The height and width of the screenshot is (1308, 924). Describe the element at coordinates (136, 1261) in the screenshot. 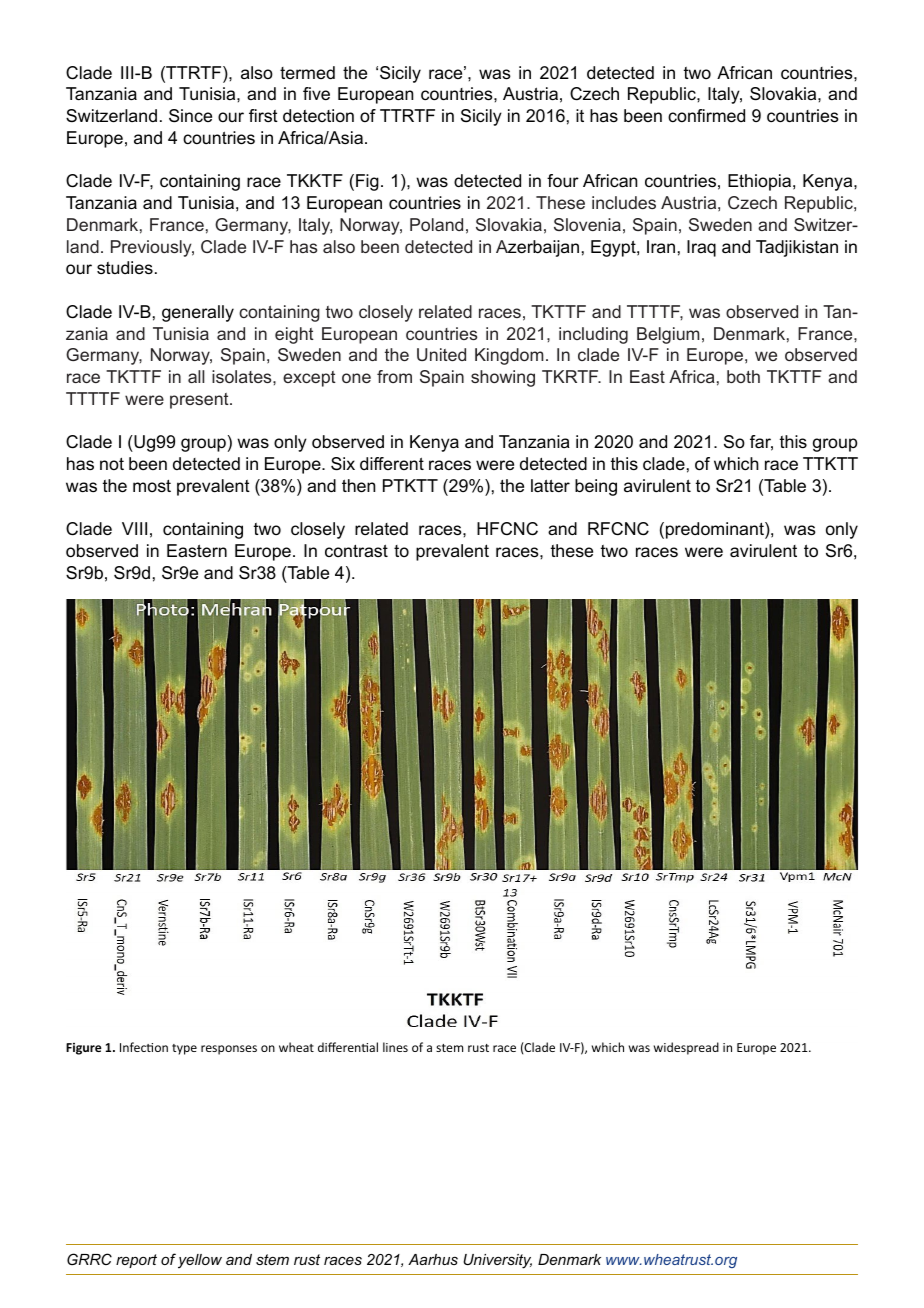

I see `report` at that location.
